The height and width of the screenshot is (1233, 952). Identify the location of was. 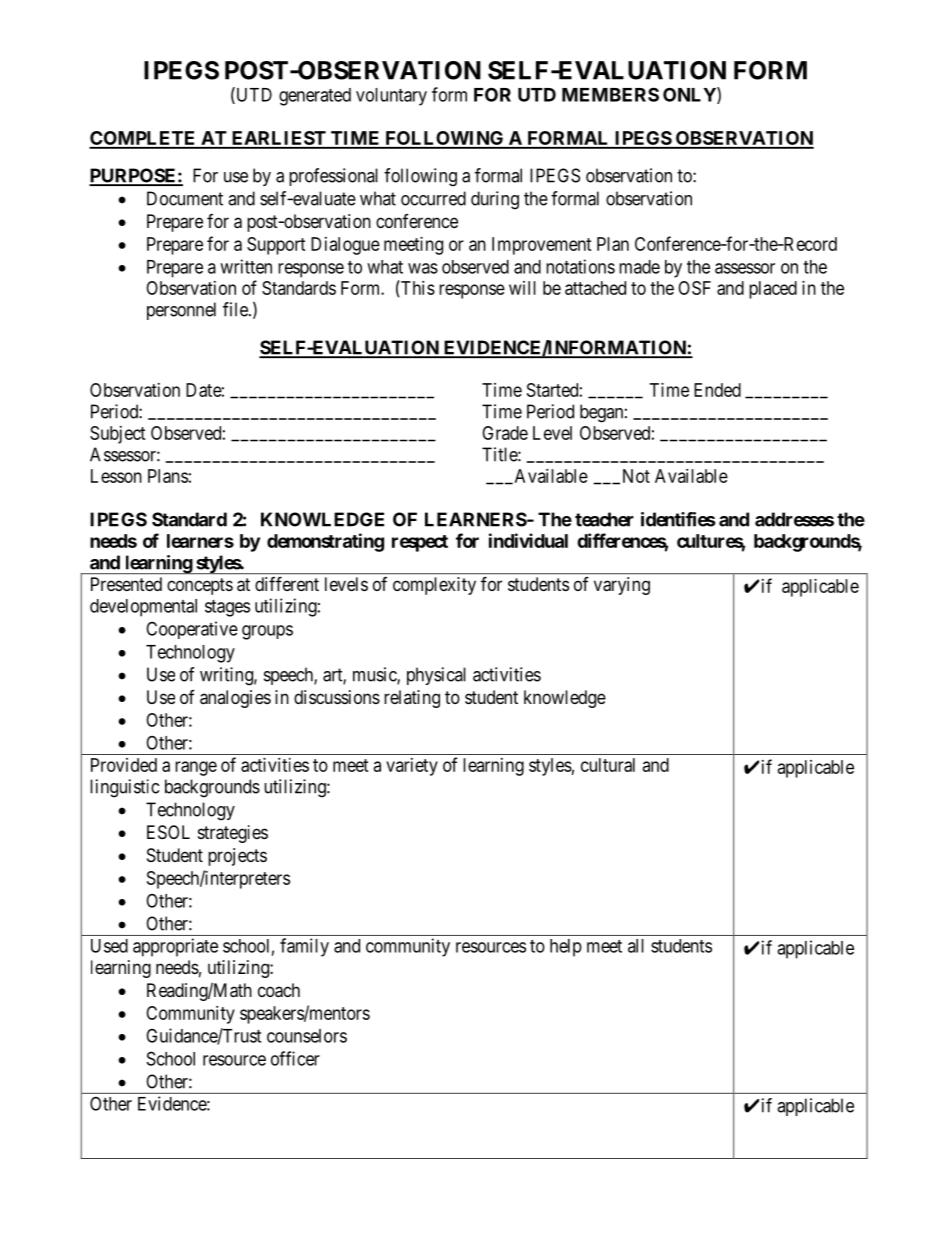
(423, 268).
